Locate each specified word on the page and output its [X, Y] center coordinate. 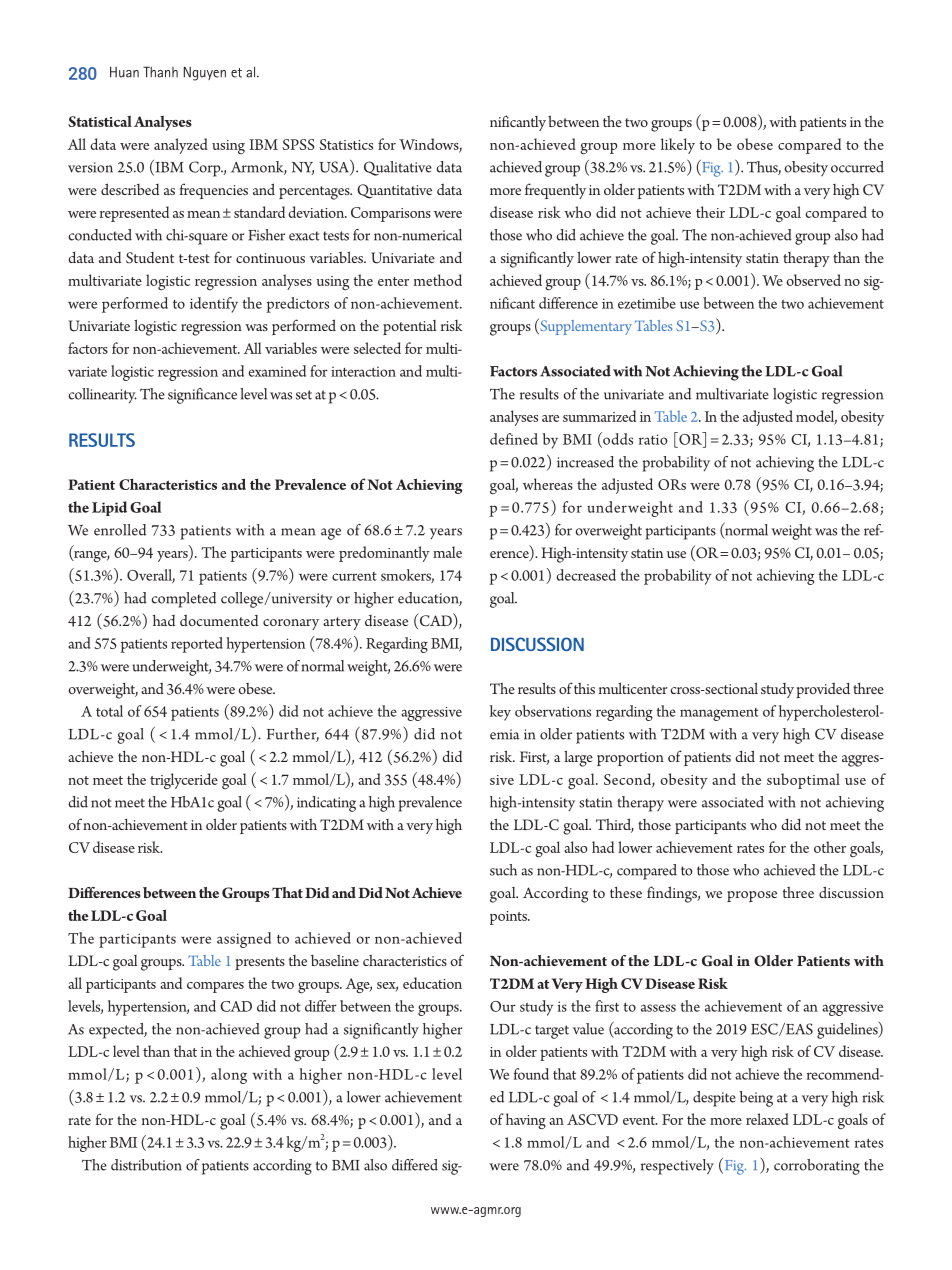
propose [752, 896]
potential [409, 327]
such [503, 870]
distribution [146, 1165]
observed [813, 280]
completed [183, 600]
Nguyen [205, 73]
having [526, 1121]
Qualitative [398, 168]
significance [202, 396]
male [447, 552]
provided [823, 690]
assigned [244, 940]
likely [678, 146]
